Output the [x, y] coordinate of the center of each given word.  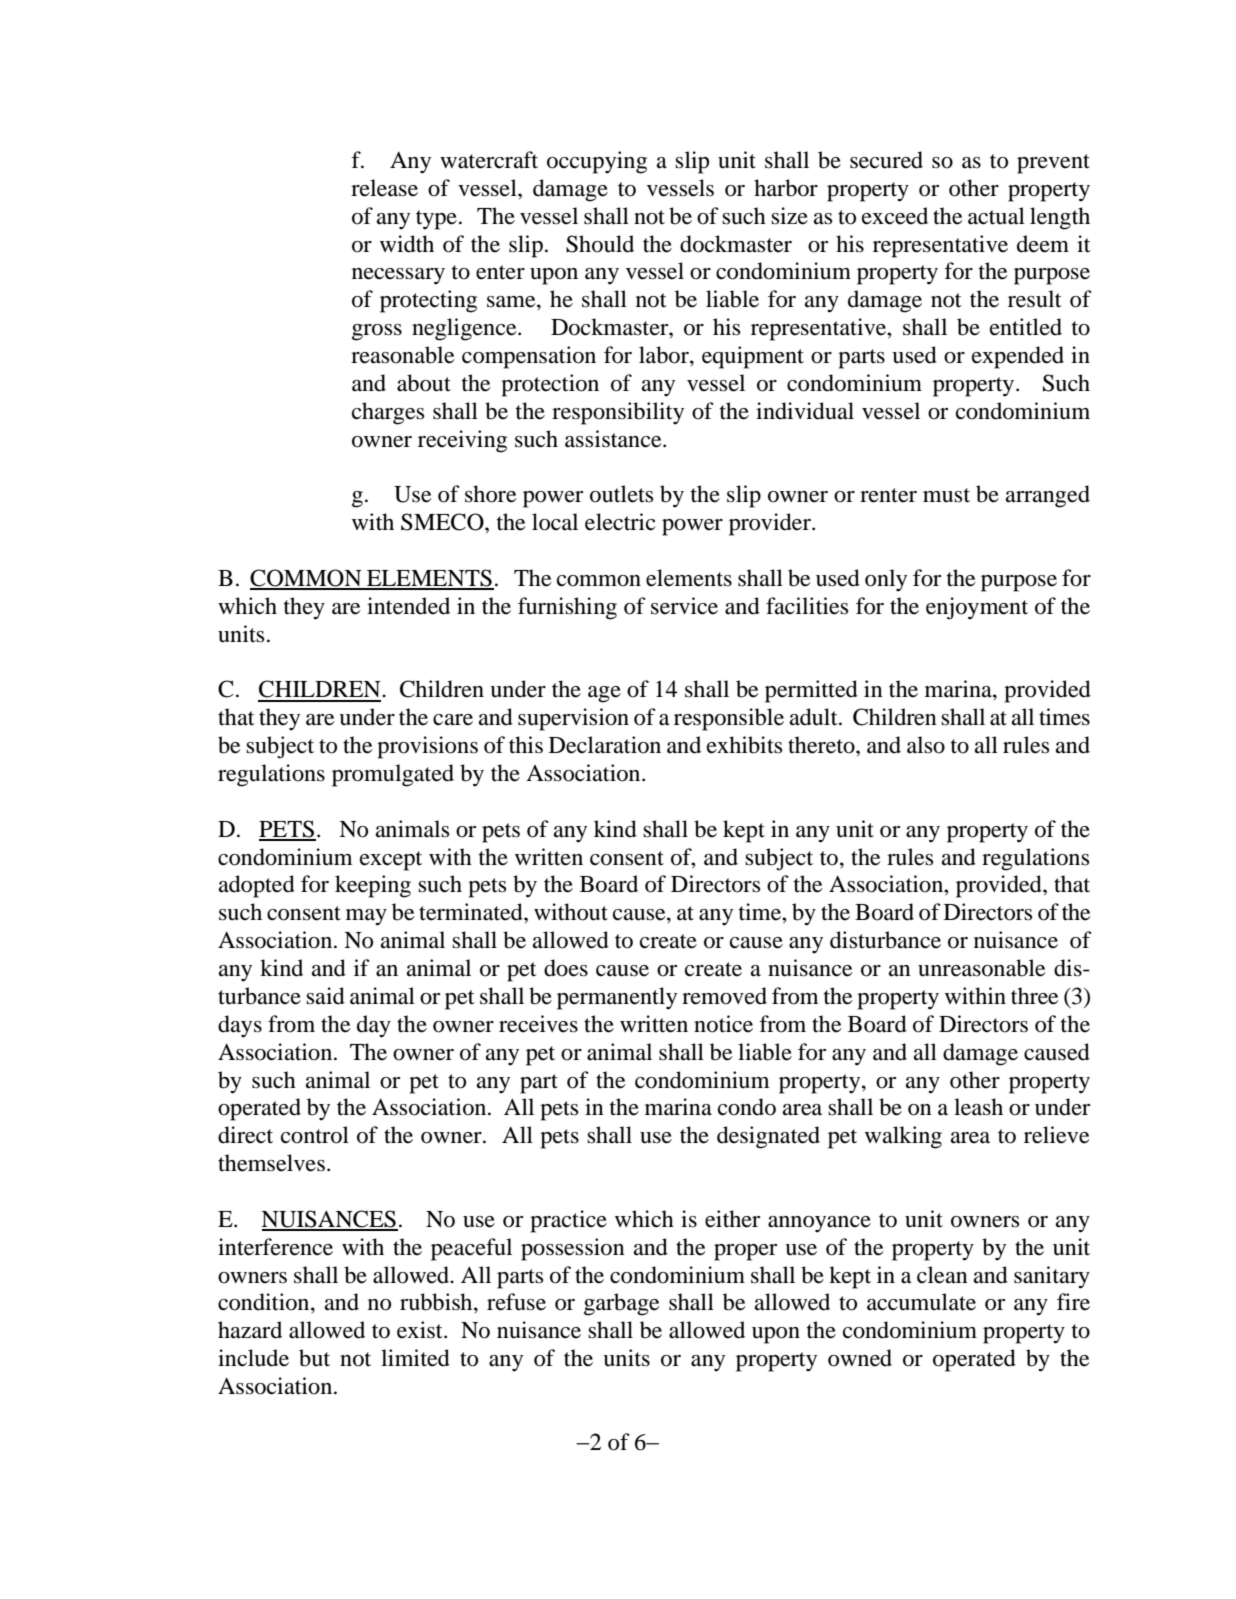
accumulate [921, 1302]
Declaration [605, 745]
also [926, 745]
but [314, 1358]
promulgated [393, 775]
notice [723, 1024]
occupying [597, 162]
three [1035, 996]
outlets [621, 494]
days [240, 1026]
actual [996, 216]
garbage [622, 1304]
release [384, 188]
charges [388, 413]
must [946, 495]
